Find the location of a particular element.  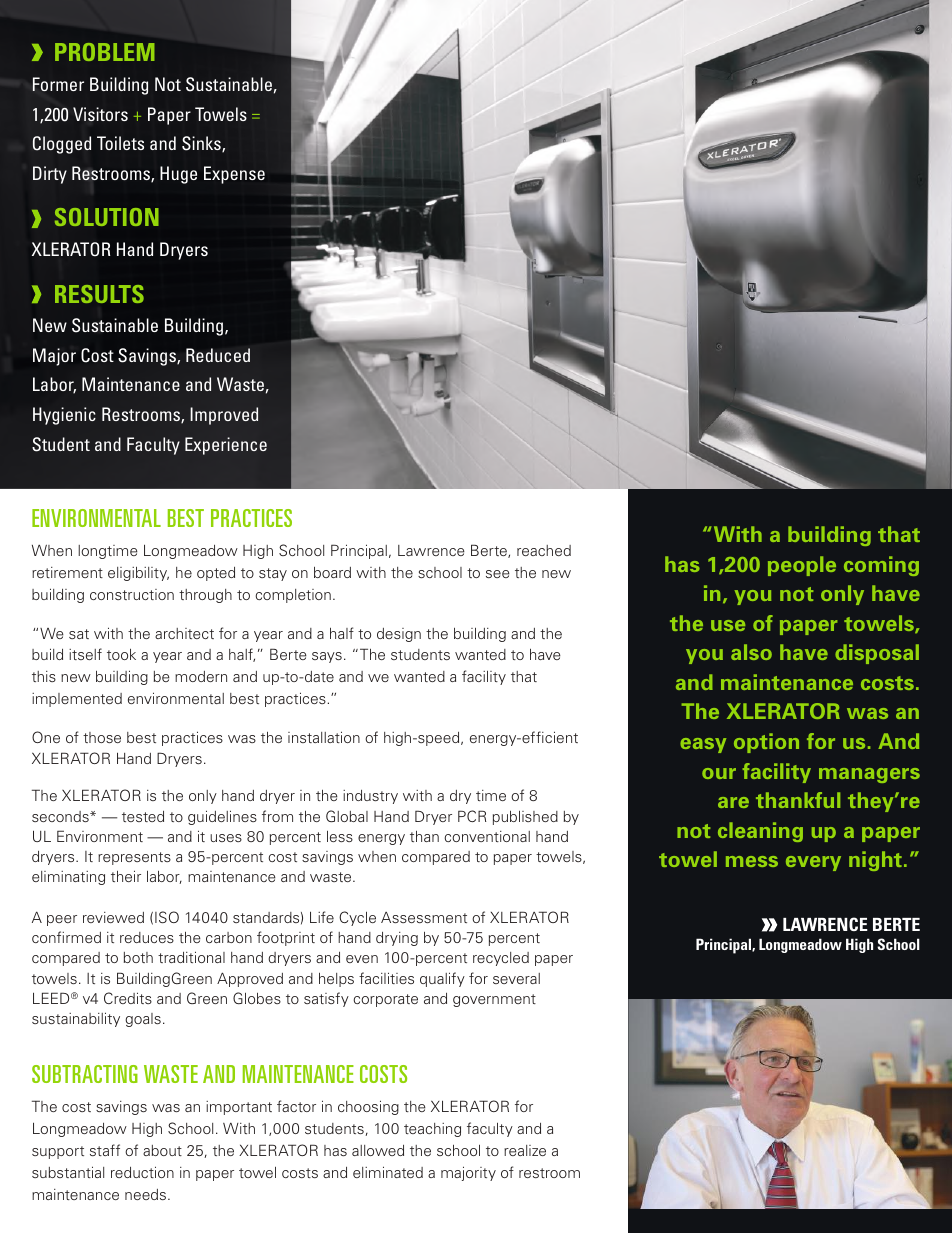

reduction is located at coordinates (142, 1172).
